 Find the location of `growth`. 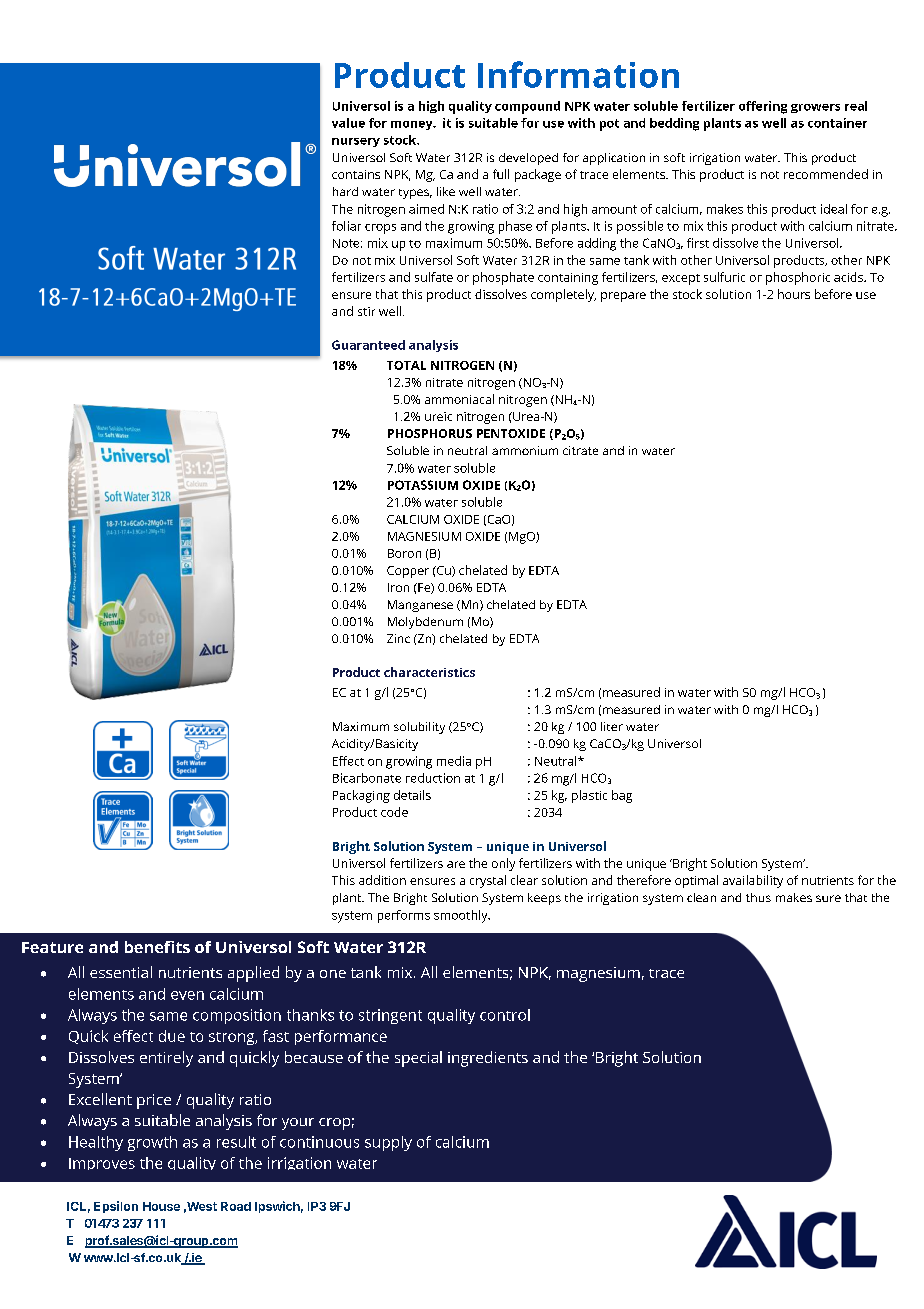

growth is located at coordinates (152, 1143).
